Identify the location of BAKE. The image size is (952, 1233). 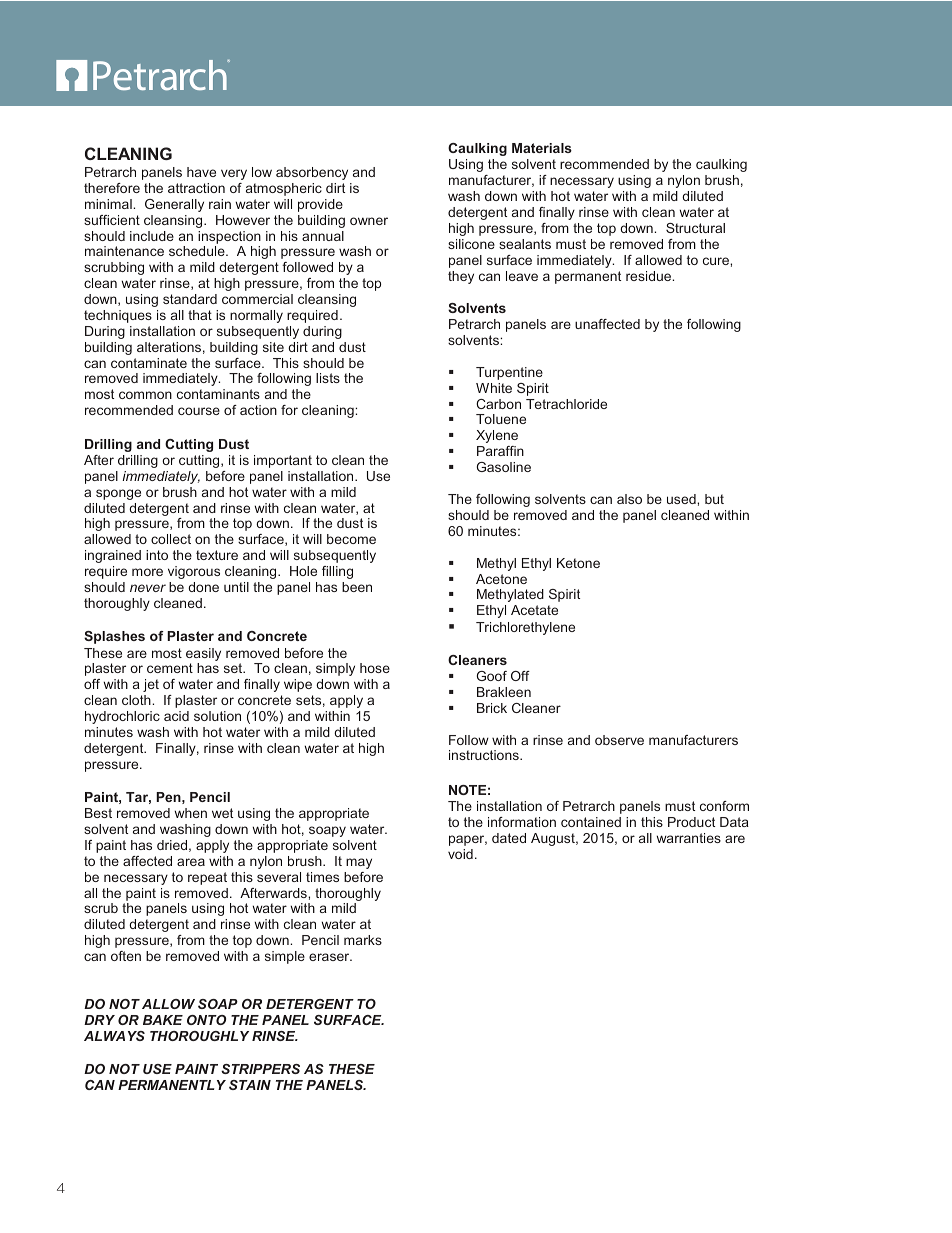
(163, 1020).
